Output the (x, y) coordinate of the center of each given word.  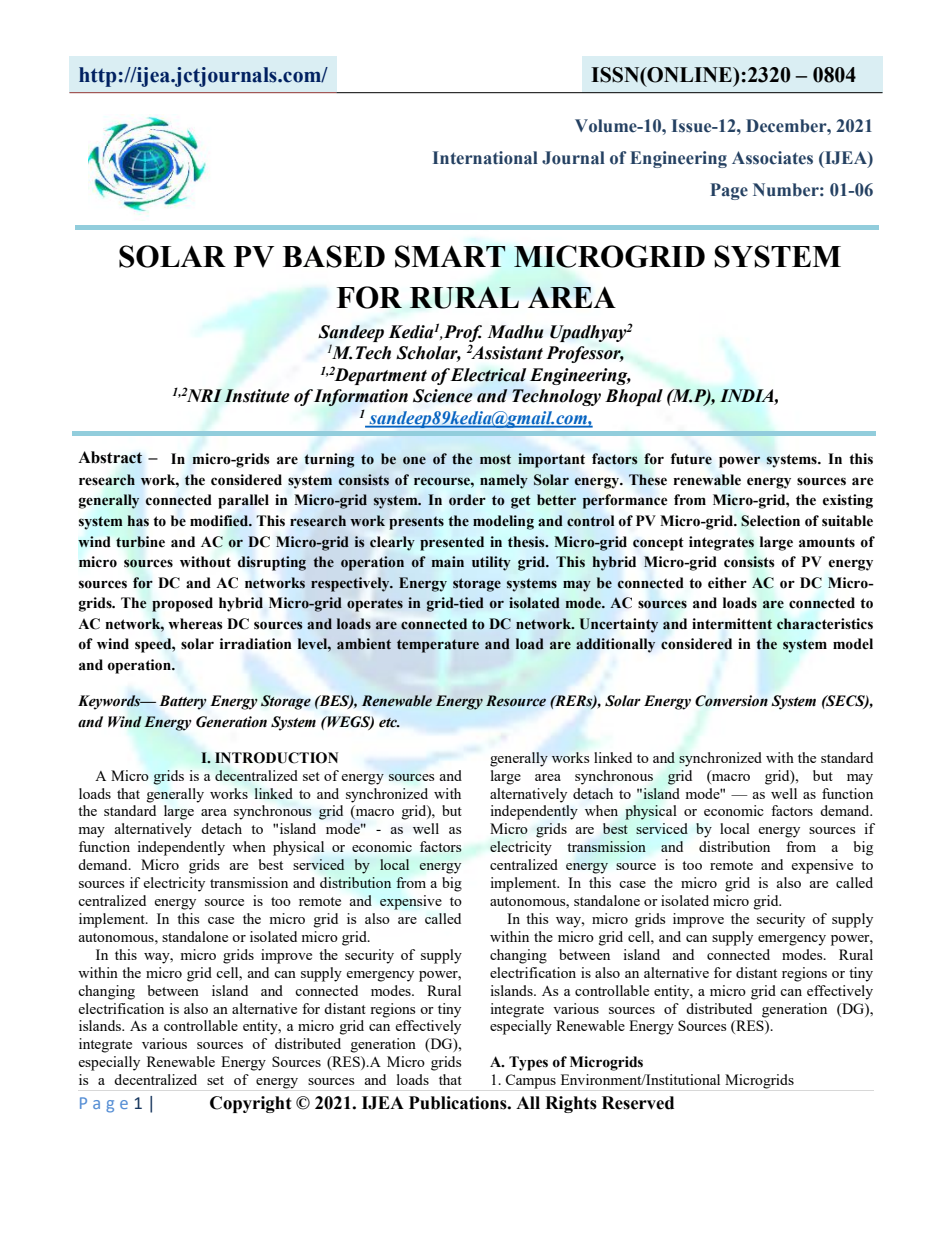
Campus (530, 1081)
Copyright (251, 1104)
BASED (333, 256)
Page (729, 191)
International (485, 158)
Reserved (638, 1103)
